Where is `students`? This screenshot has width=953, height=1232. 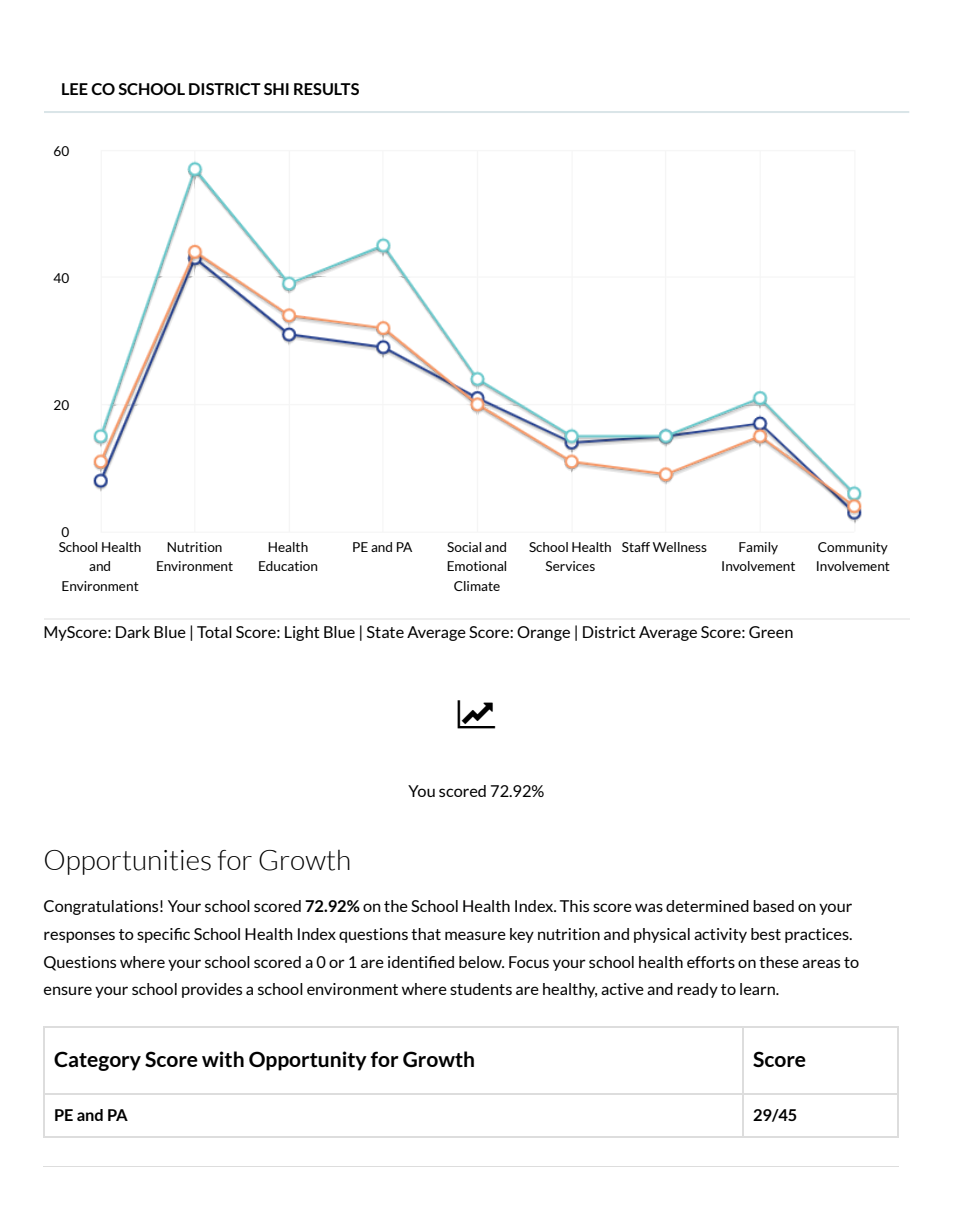
students is located at coordinates (481, 989).
